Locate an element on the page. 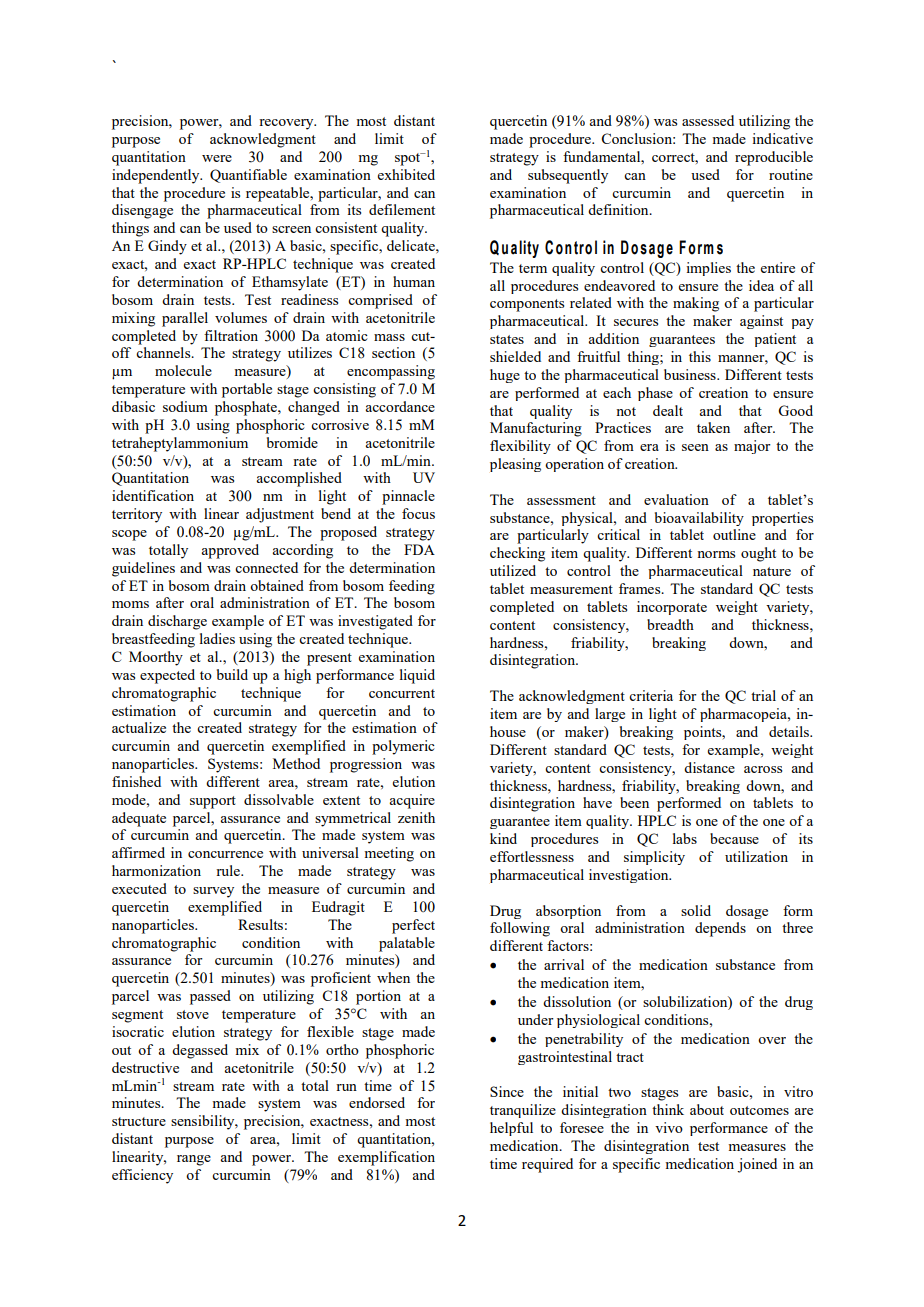 Image resolution: width=924 pixels, height=1307 pixels. ladies is located at coordinates (217, 638).
